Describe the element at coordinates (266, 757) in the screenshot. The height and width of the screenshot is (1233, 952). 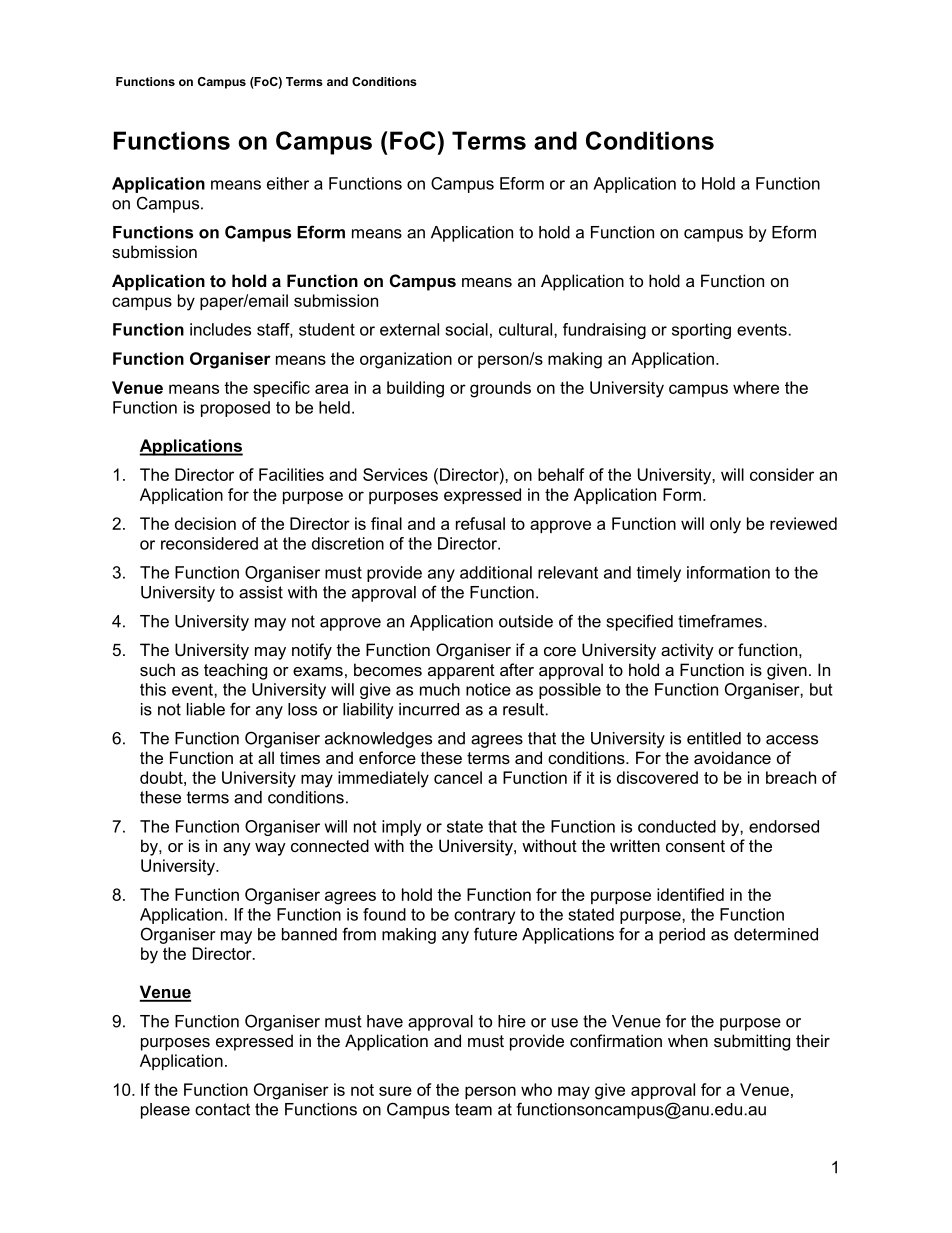
I see `all` at that location.
